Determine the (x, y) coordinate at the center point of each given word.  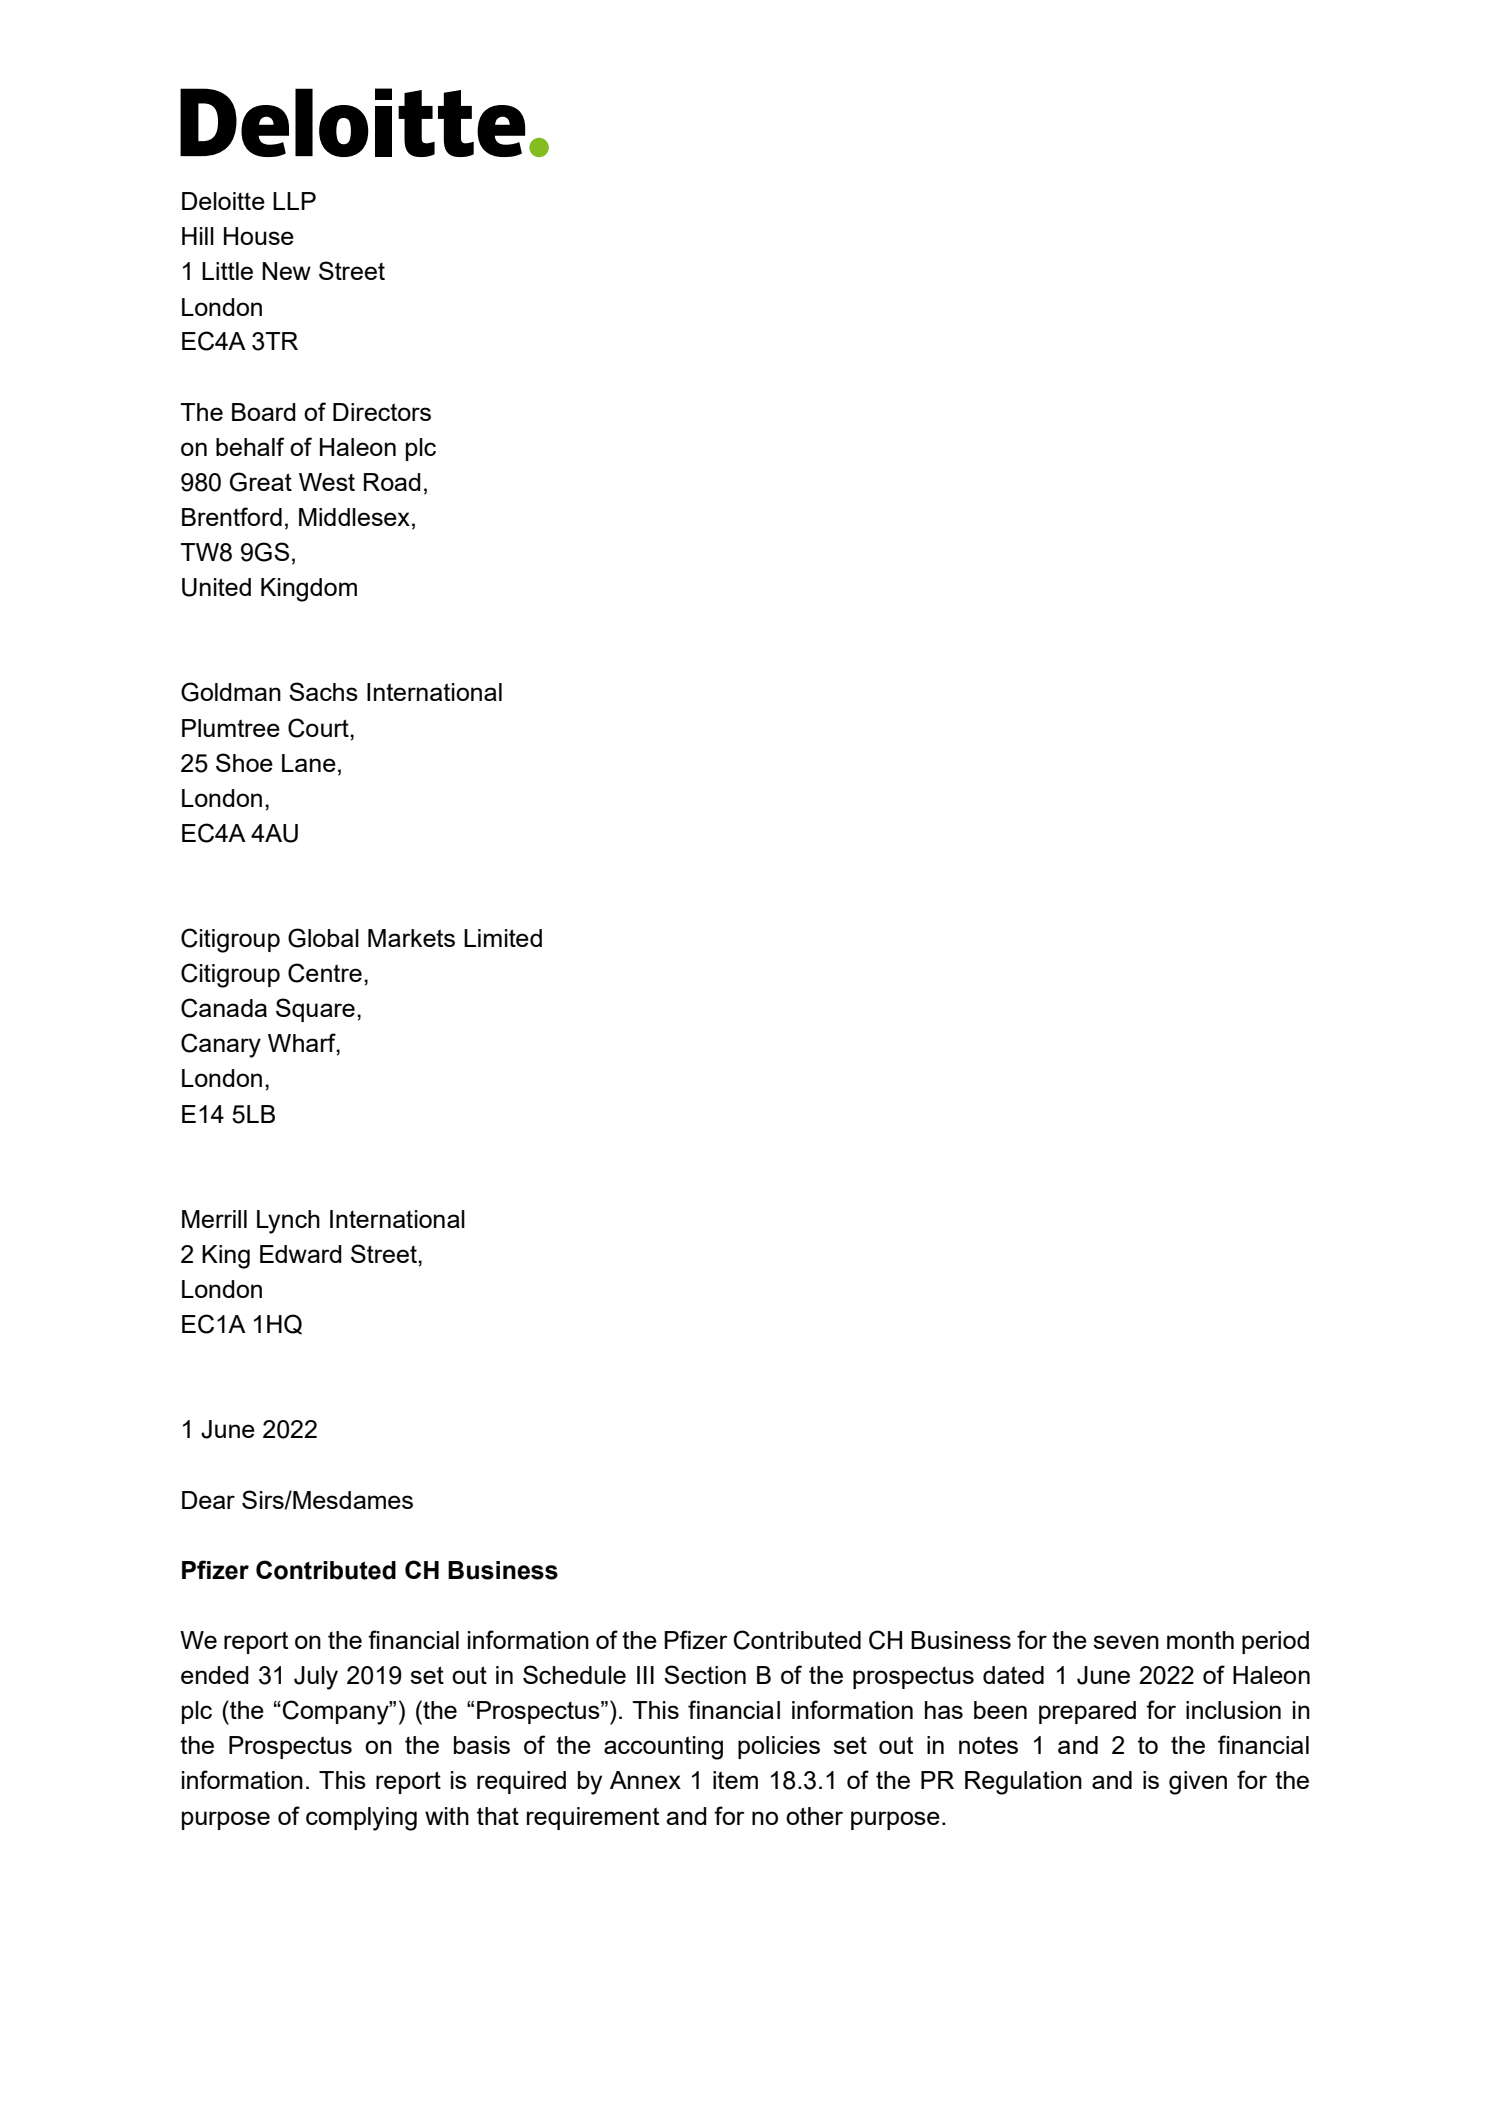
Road (392, 482)
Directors (382, 412)
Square (315, 1010)
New (286, 271)
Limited (503, 938)
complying (361, 1819)
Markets (411, 938)
